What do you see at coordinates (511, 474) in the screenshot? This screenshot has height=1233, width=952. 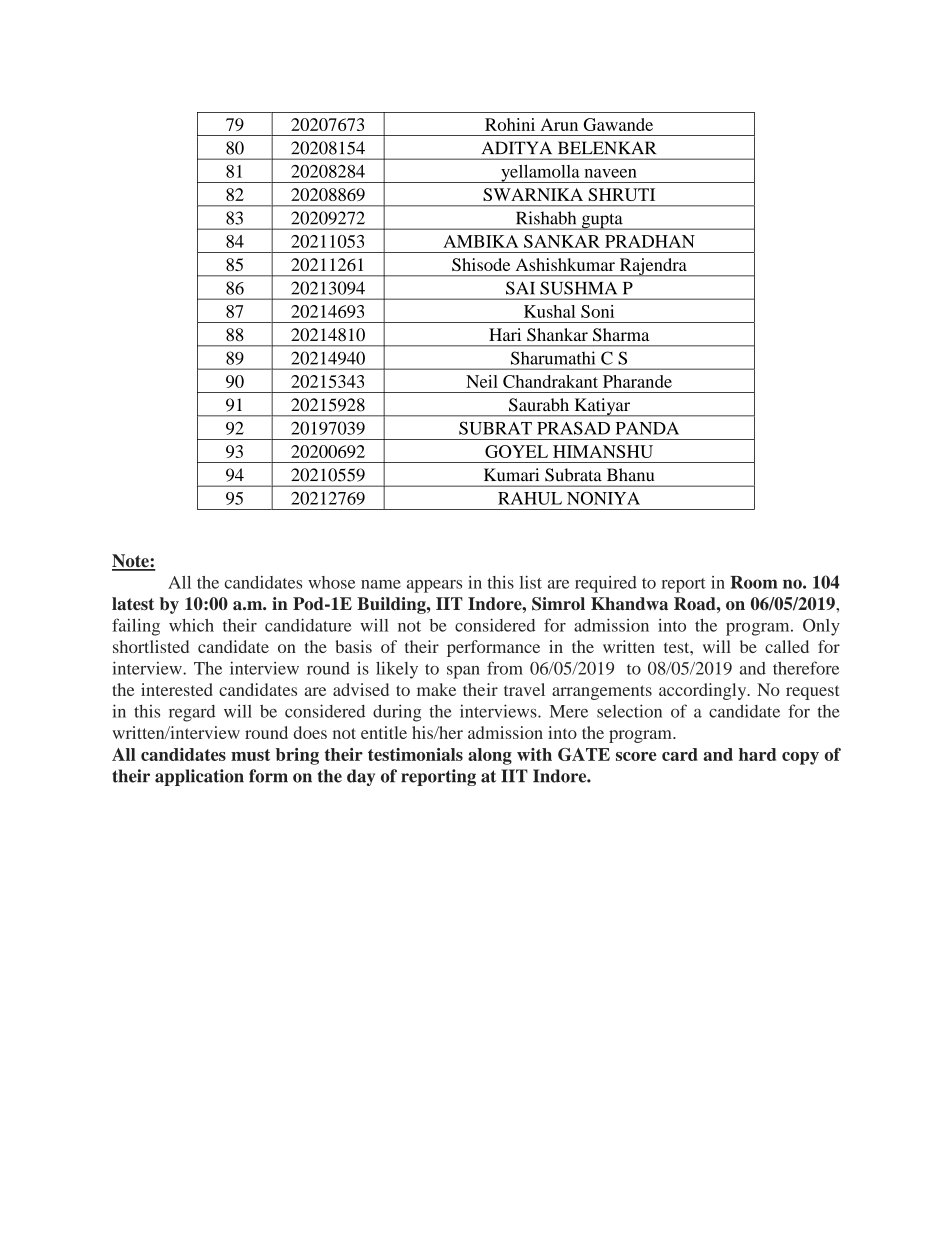 I see `Kumari` at bounding box center [511, 474].
